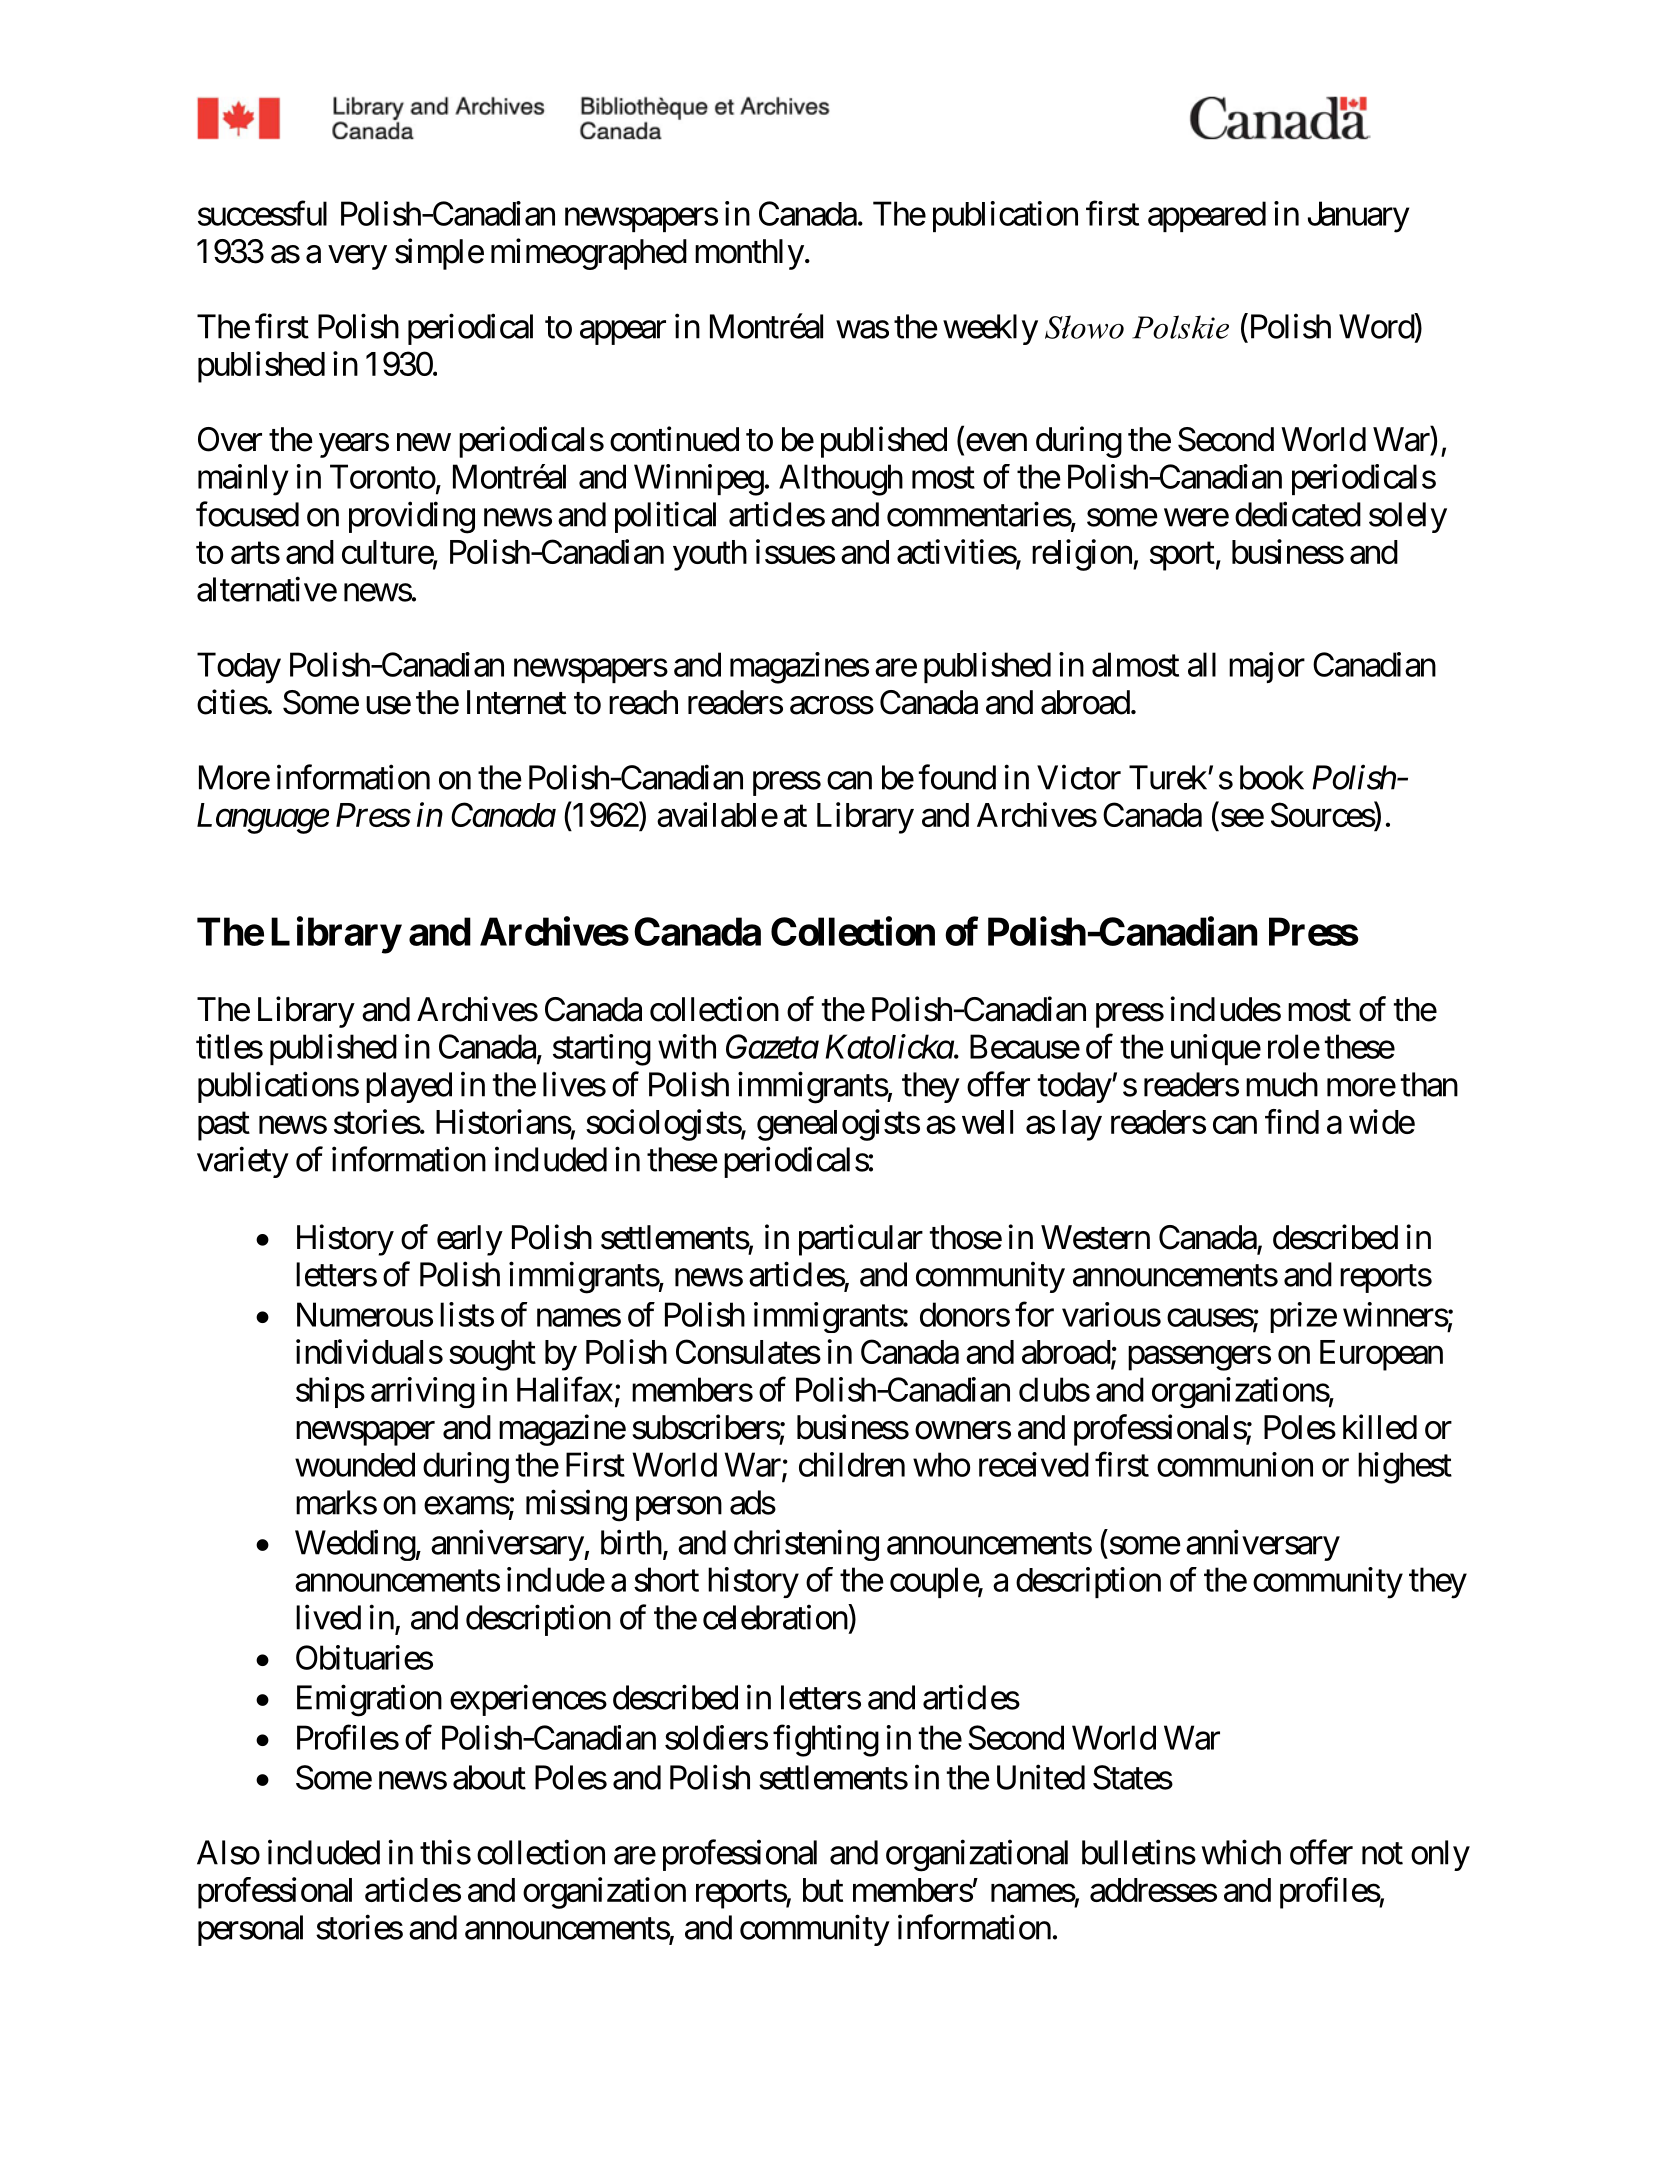 This image has width=1667, height=2157. I want to click on played, so click(409, 1087).
